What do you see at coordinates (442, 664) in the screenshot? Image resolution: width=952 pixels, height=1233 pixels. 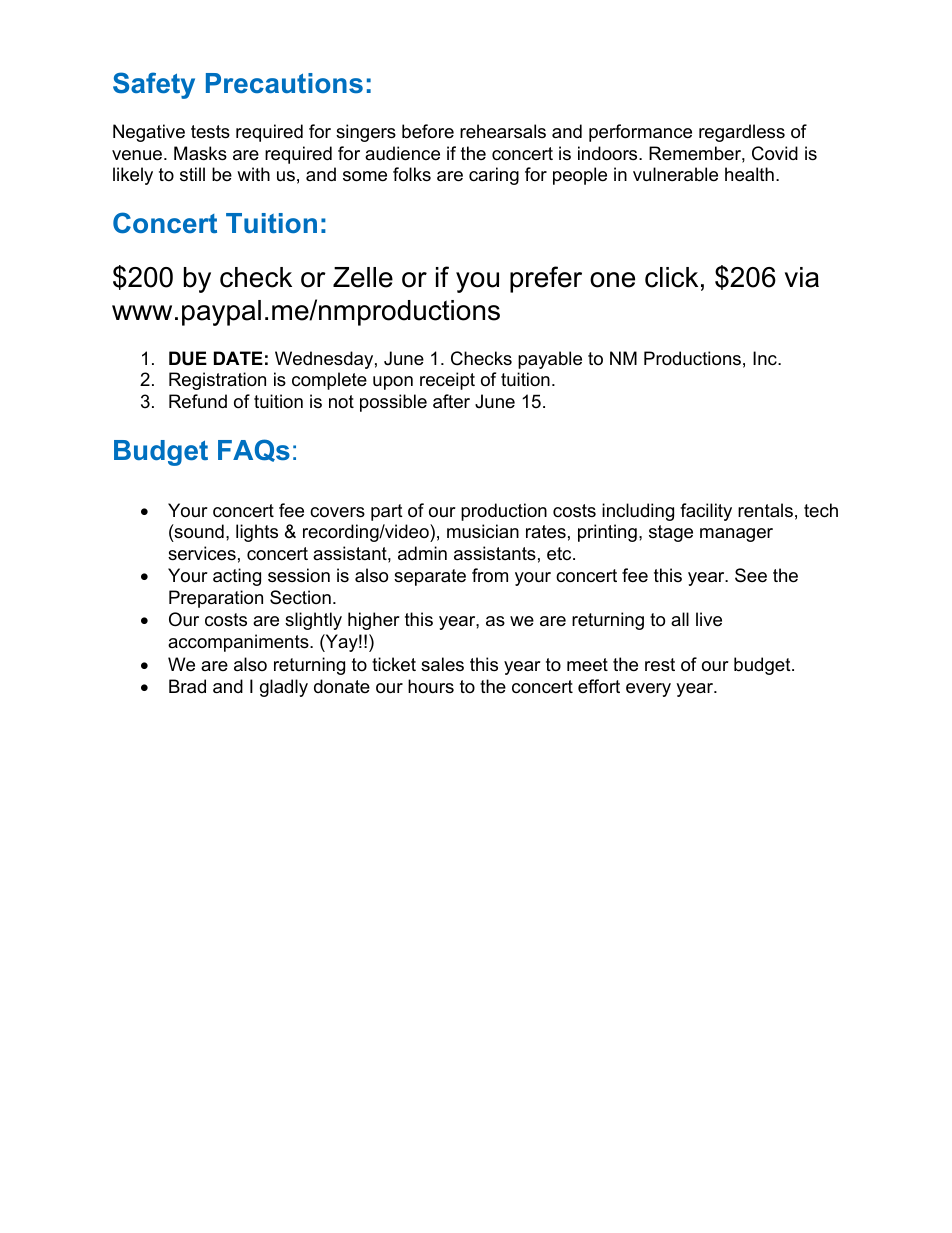 I see `sales` at bounding box center [442, 664].
